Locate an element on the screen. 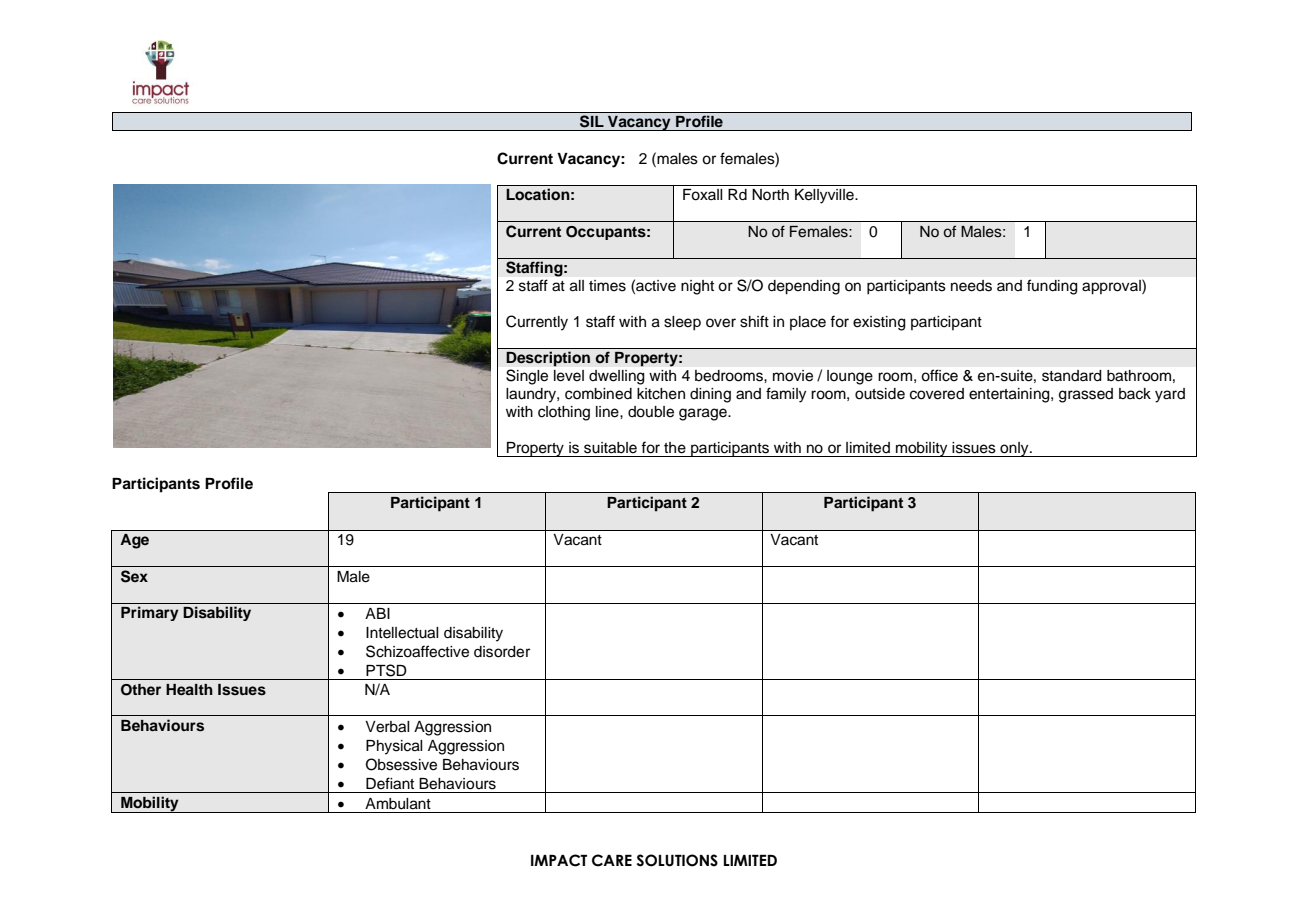 The height and width of the screenshot is (924, 1308). entertaining is located at coordinates (1010, 395).
